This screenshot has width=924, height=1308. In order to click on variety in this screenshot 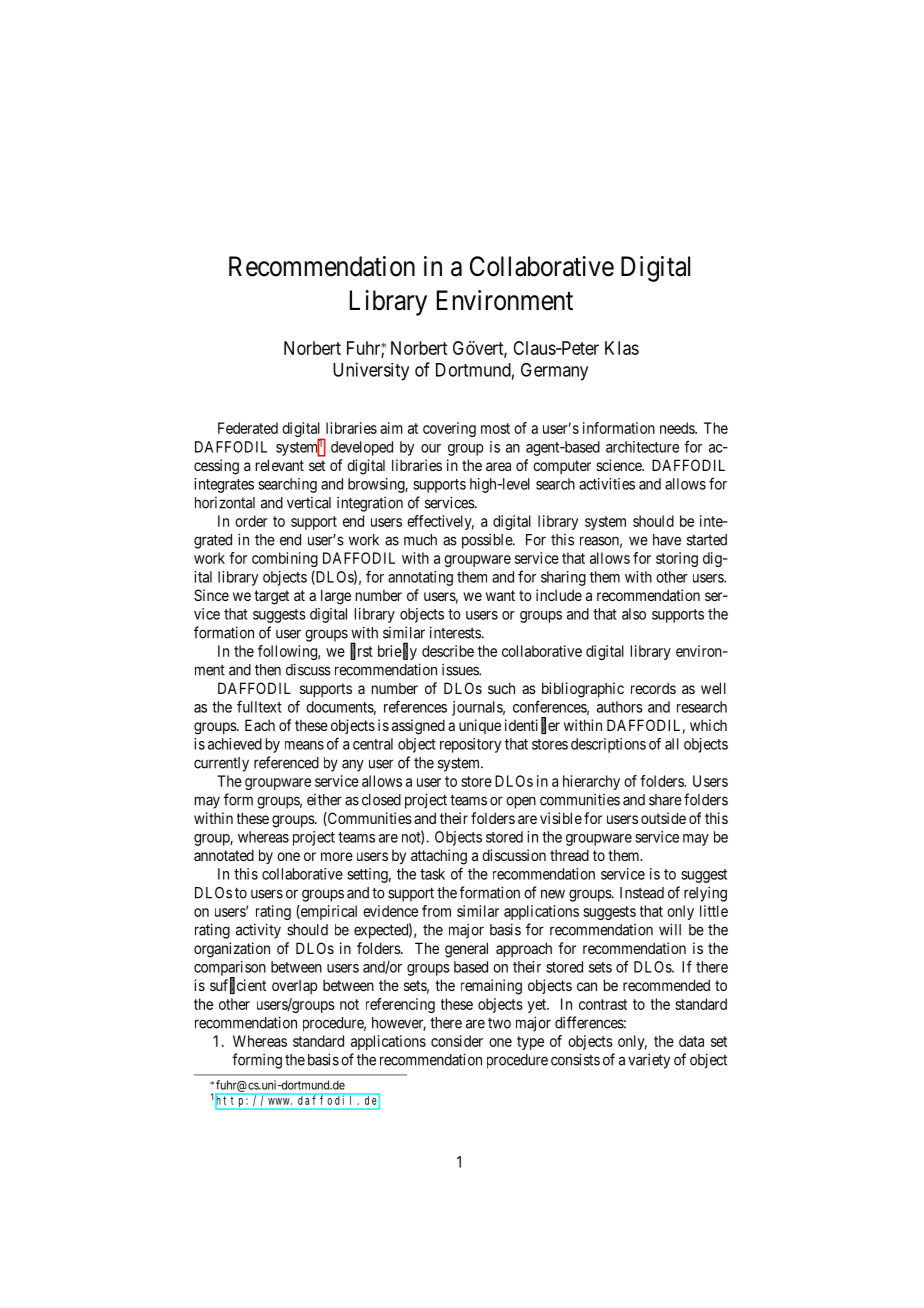, I will do `click(649, 1061)`.
